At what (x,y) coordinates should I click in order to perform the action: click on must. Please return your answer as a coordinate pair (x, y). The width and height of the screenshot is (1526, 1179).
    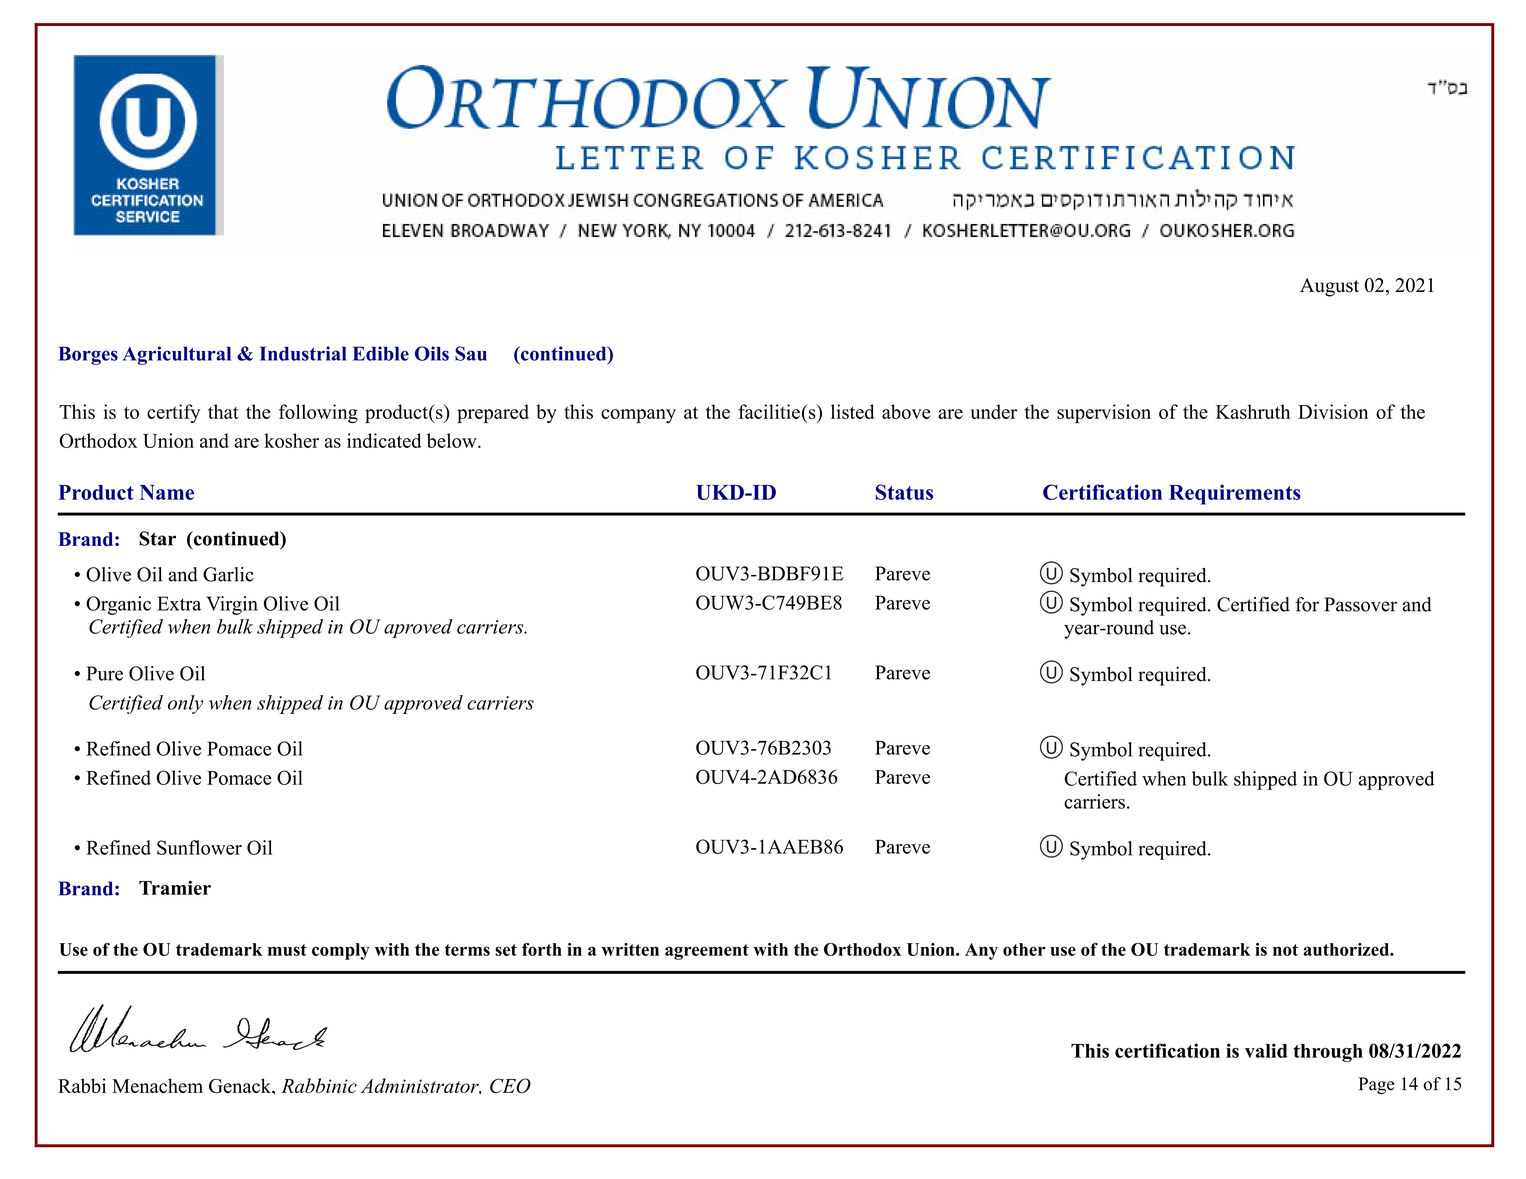
    Looking at the image, I should click on (287, 950).
